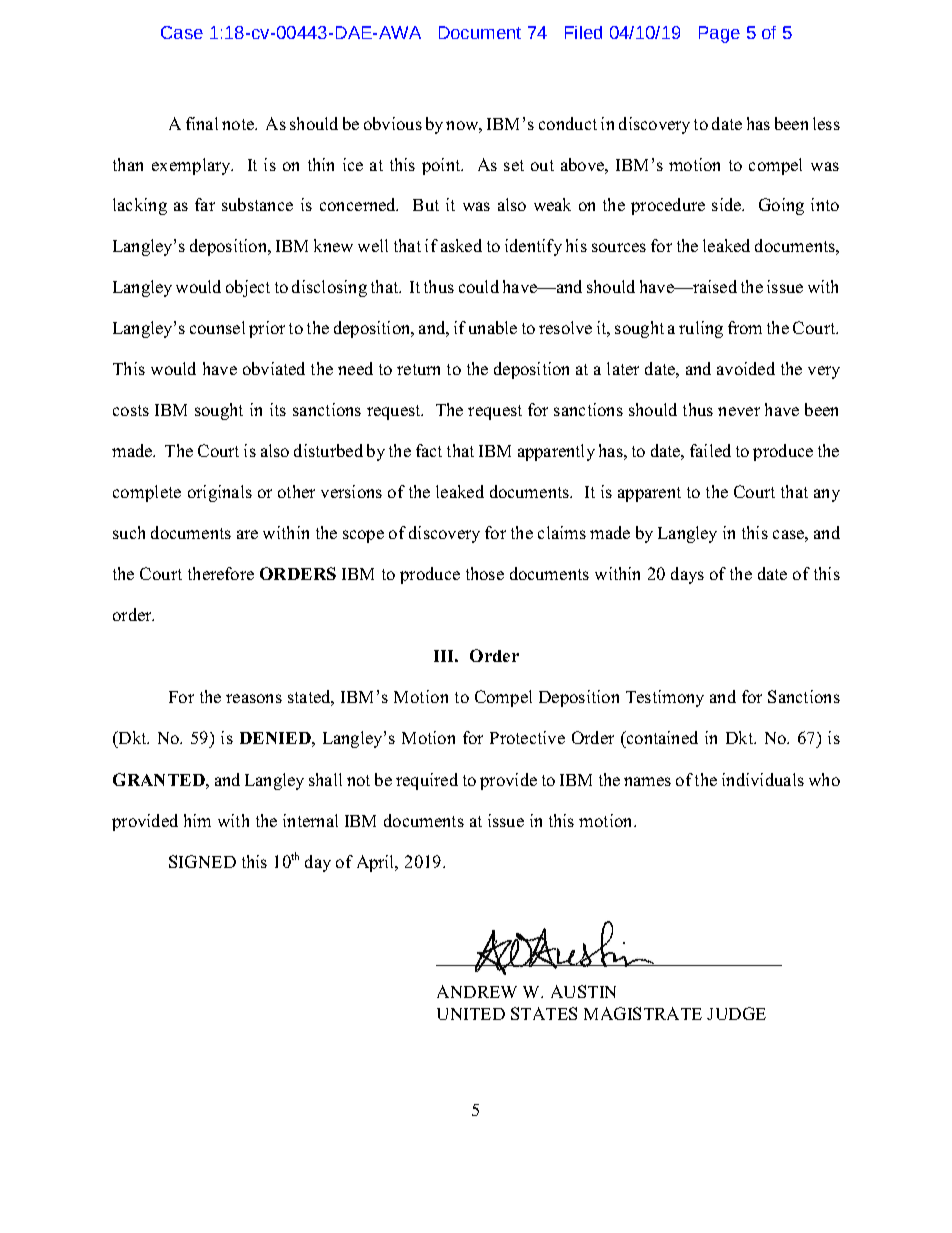 This document has width=952, height=1233. Describe the element at coordinates (746, 368) in the document. I see `avoided` at that location.
